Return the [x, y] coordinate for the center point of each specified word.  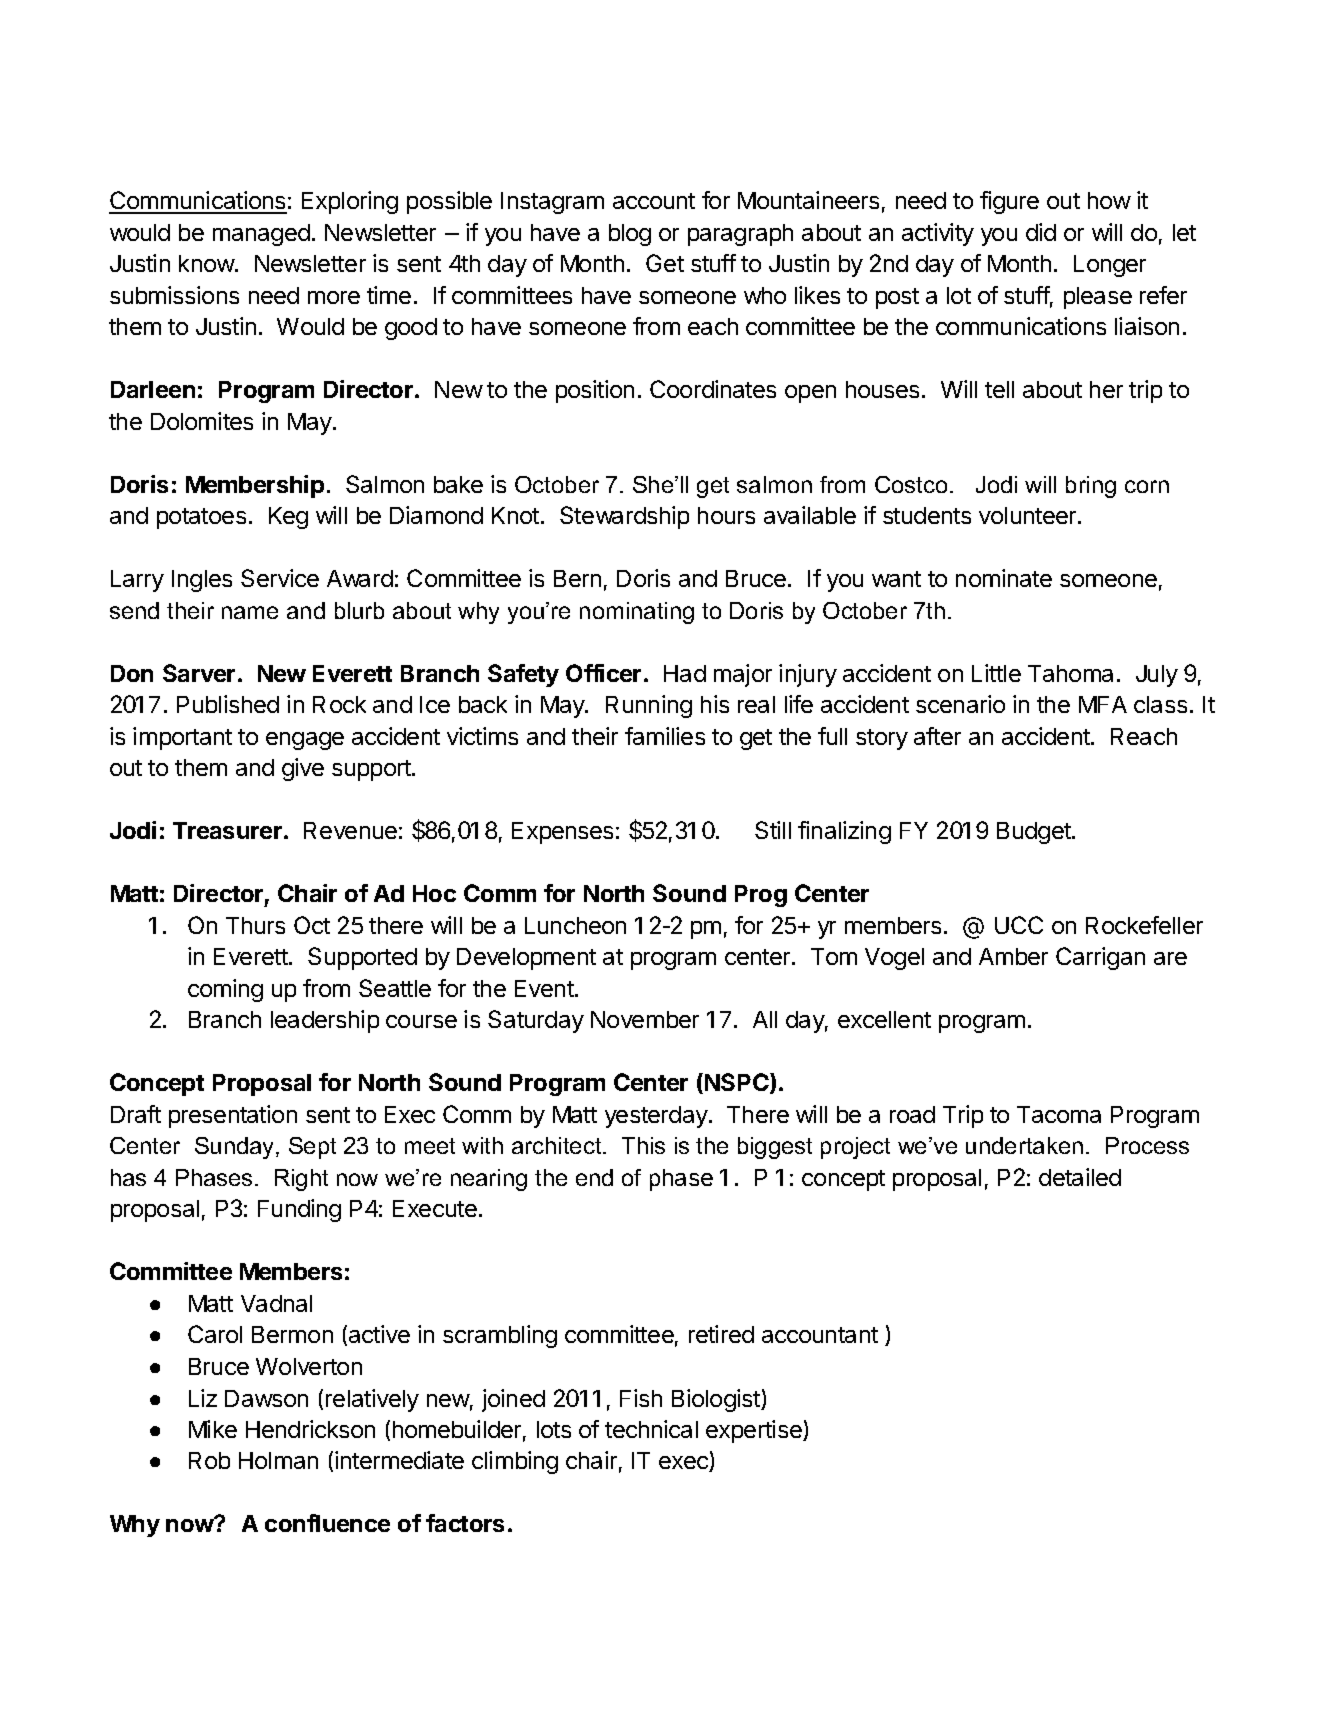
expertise [755, 1431]
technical [651, 1429]
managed [261, 235]
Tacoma [1059, 1114]
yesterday [657, 1117]
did [1041, 232]
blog [630, 235]
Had [685, 673]
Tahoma [1070, 673]
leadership [325, 1021]
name [250, 612]
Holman [278, 1460]
